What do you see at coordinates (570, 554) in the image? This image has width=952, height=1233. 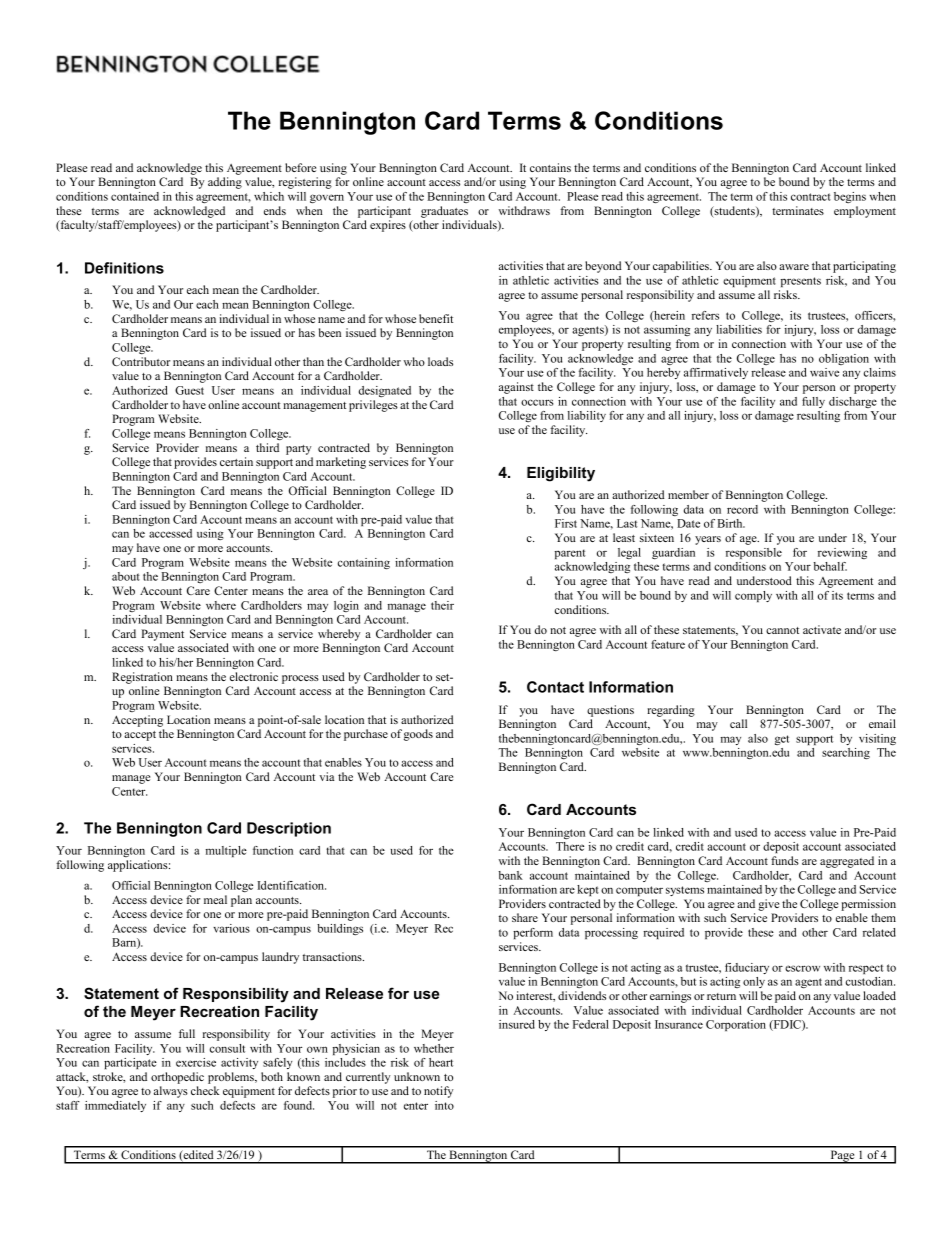 I see `parent` at bounding box center [570, 554].
